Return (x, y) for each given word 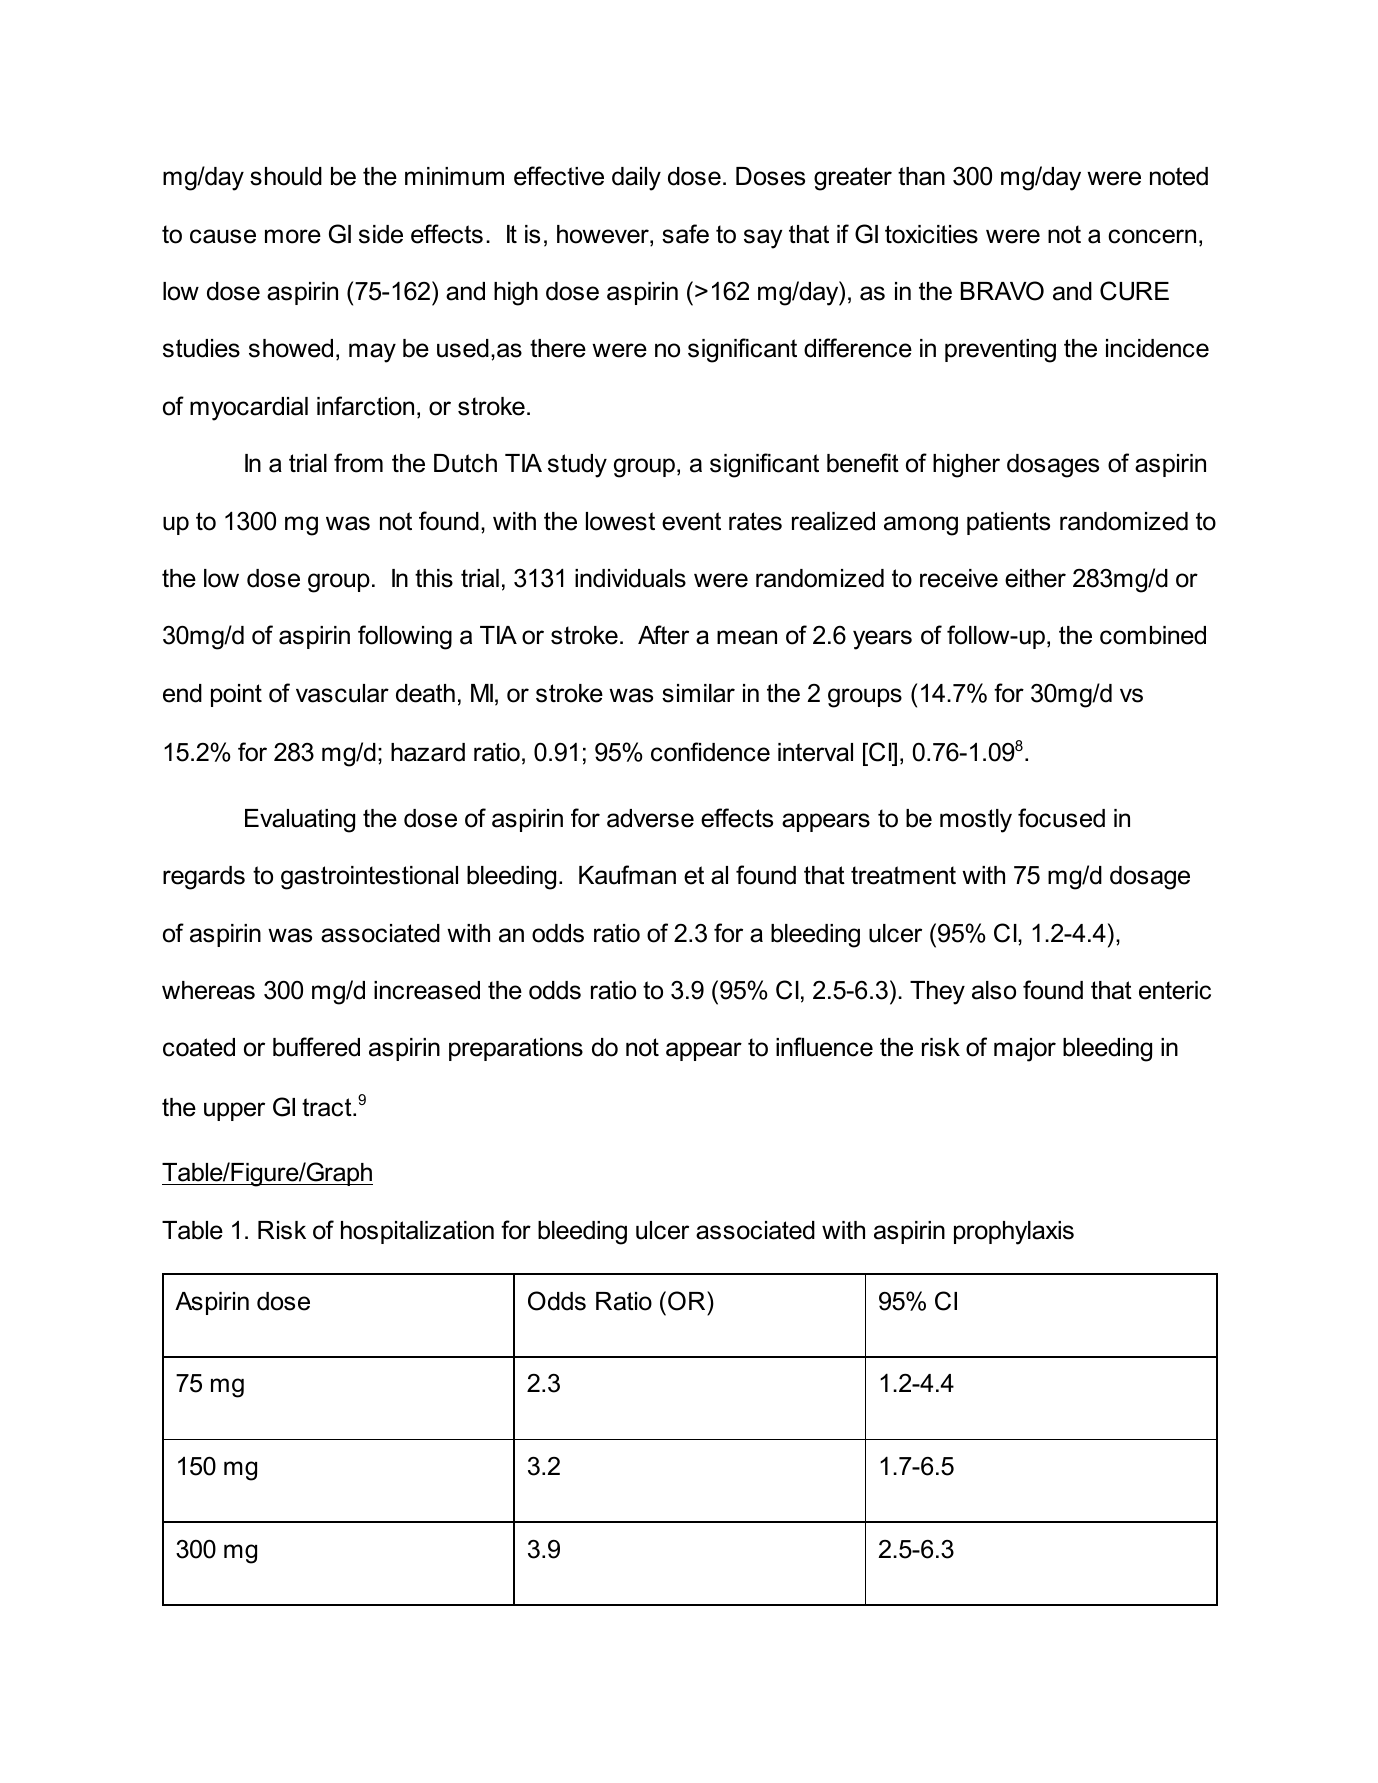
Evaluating (300, 821)
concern (1152, 236)
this (434, 578)
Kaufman (627, 875)
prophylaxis (1014, 1233)
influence (824, 1047)
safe (685, 234)
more (293, 236)
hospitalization (417, 1232)
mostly (976, 821)
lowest (620, 521)
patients (1008, 523)
